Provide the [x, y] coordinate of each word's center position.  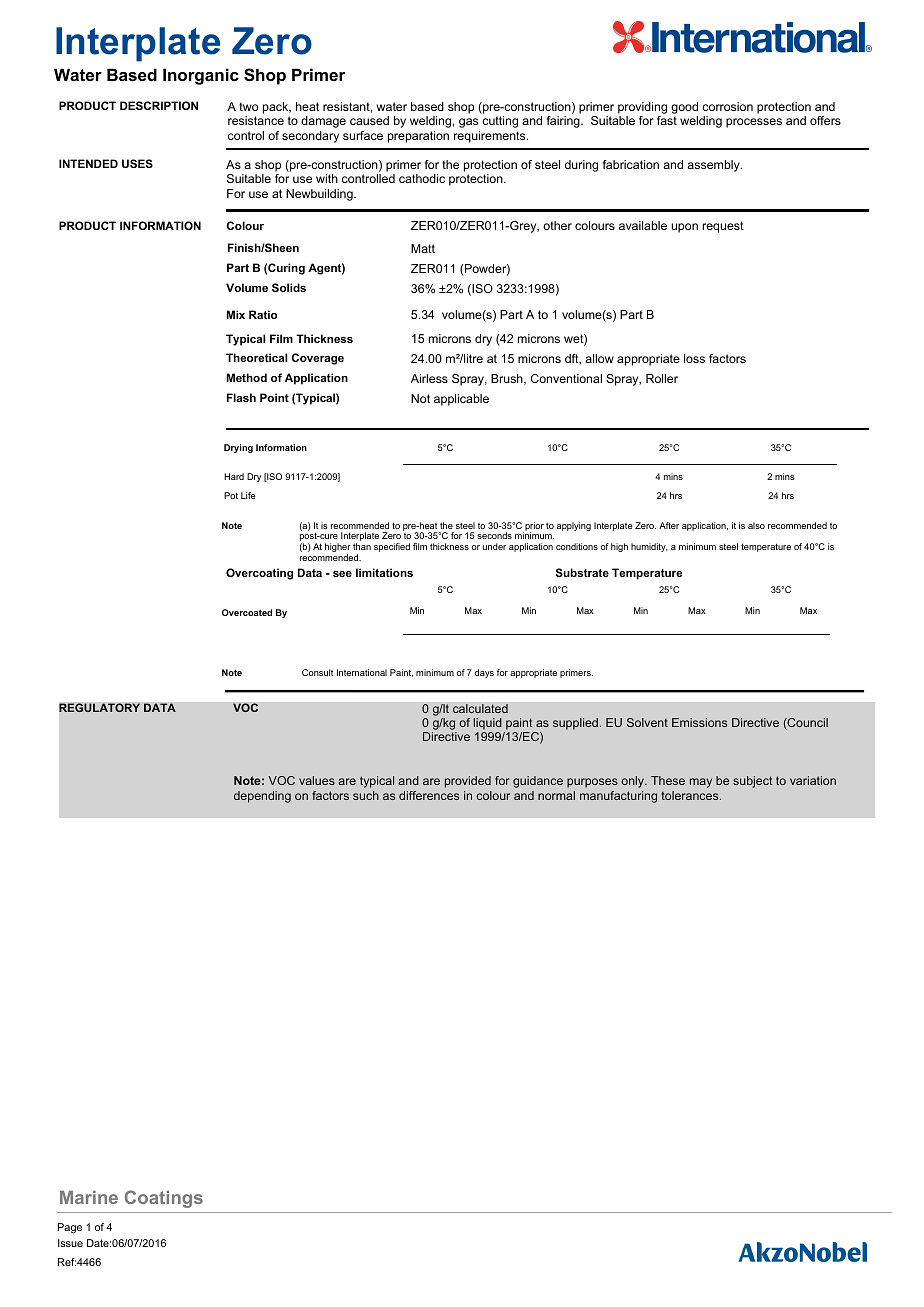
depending [262, 797]
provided [468, 782]
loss [694, 358]
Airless [429, 378]
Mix [236, 314]
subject [753, 782]
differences [429, 795]
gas [468, 123]
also [756, 525]
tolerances [691, 795]
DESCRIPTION [159, 105]
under [494, 546]
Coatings [164, 1199]
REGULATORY [99, 708]
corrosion [727, 106]
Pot [231, 495]
